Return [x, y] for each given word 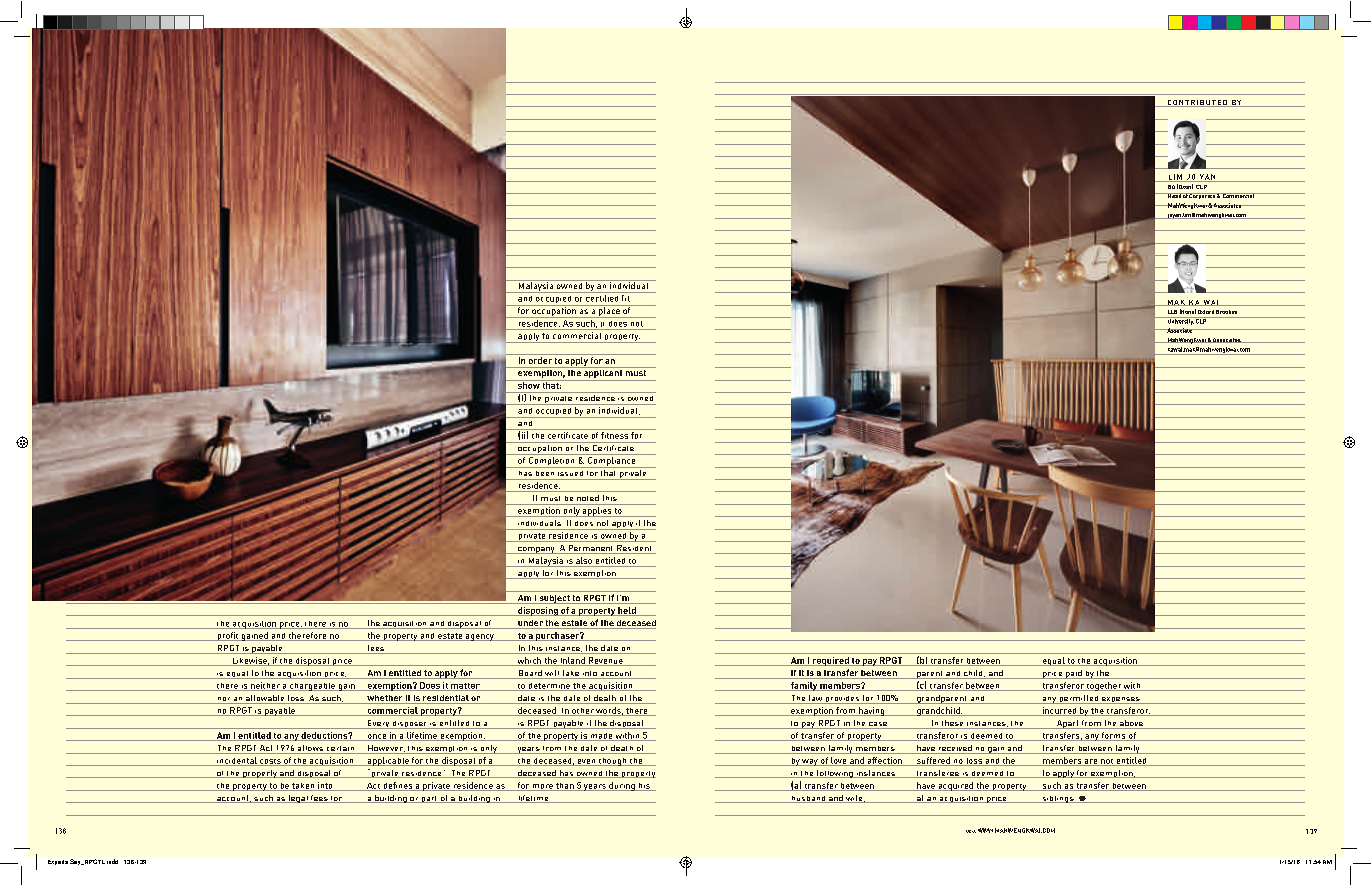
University [1180, 321]
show [528, 384]
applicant [603, 374]
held [627, 611]
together [1104, 686]
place [609, 311]
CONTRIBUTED [1197, 103]
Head [1174, 195]
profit [227, 636]
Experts [58, 862]
